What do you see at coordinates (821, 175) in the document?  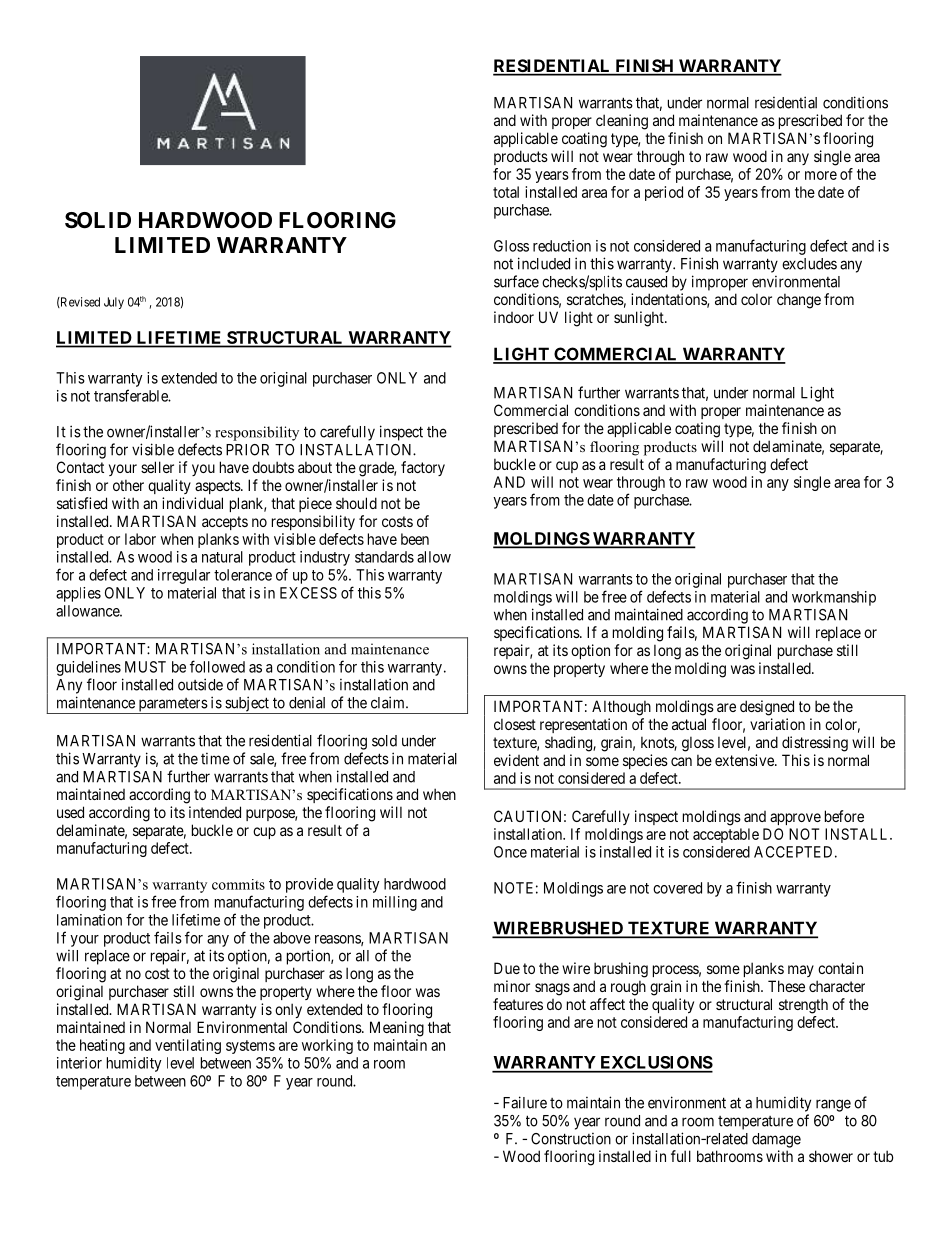 I see `more` at bounding box center [821, 175].
